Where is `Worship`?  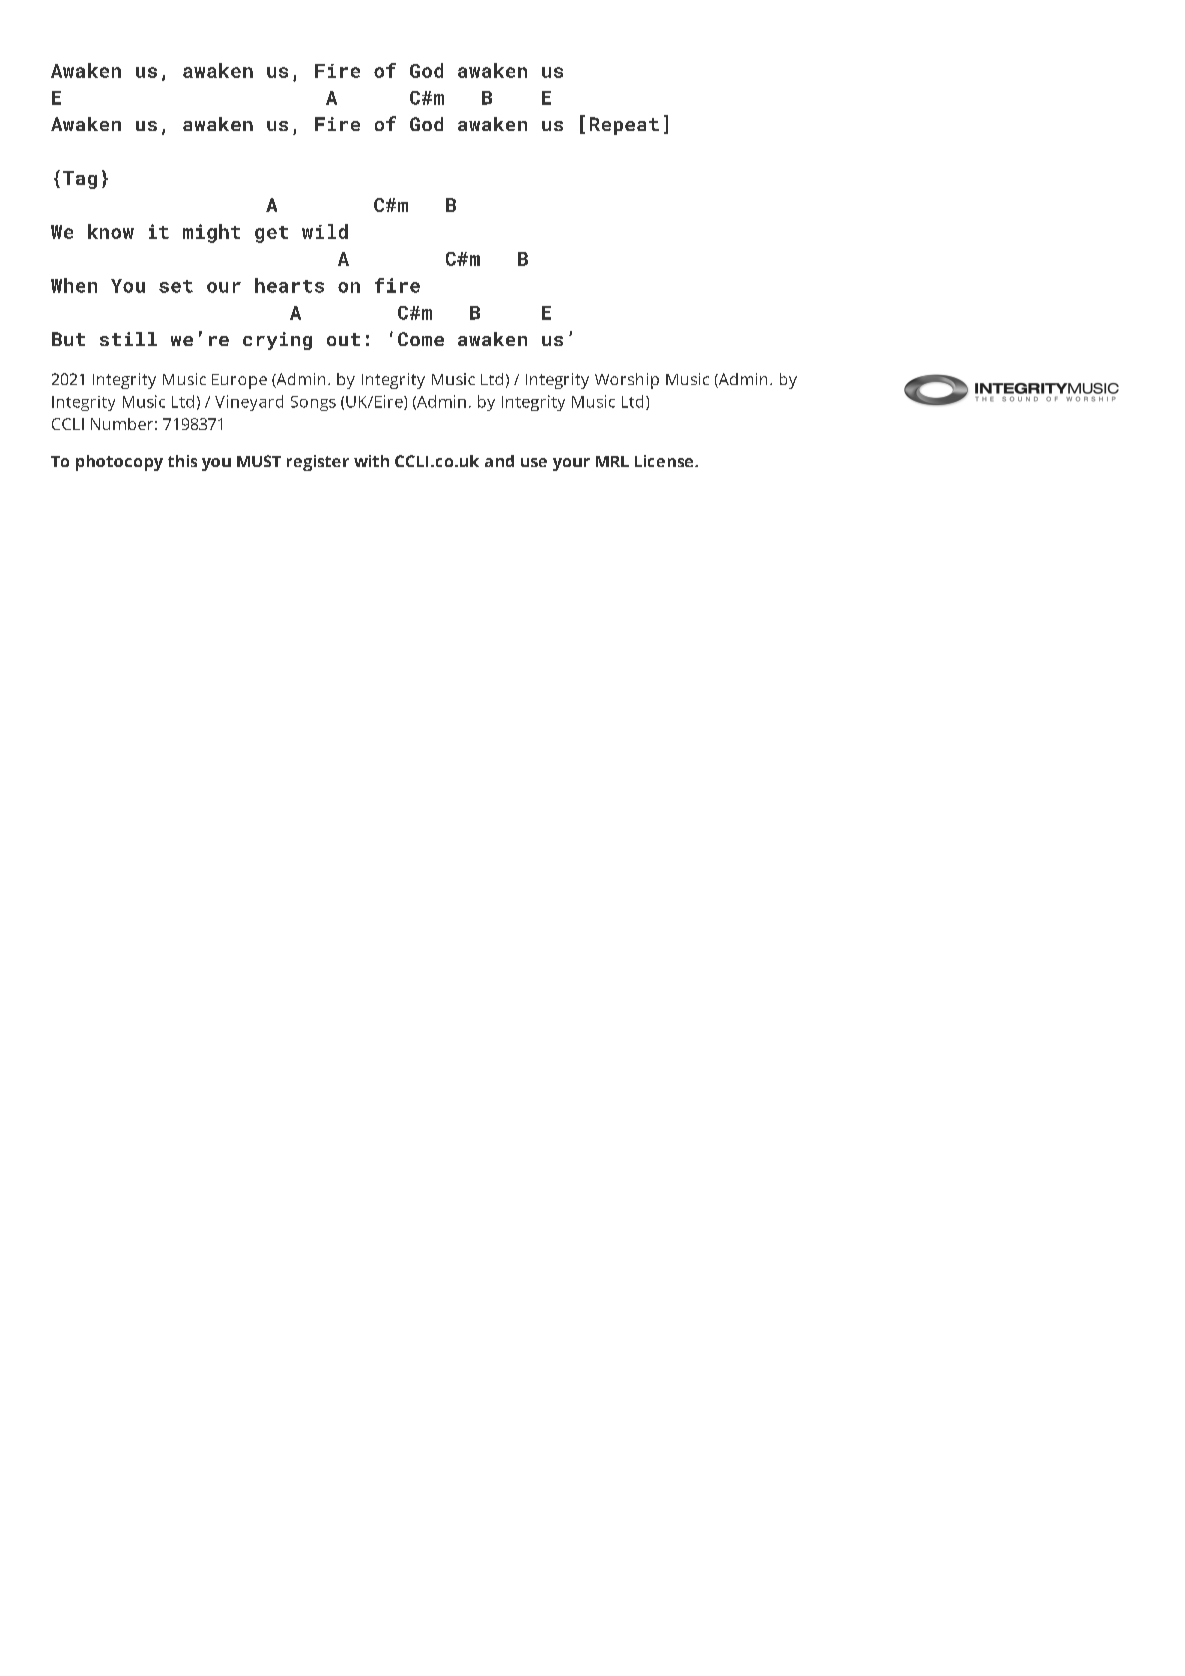 Worship is located at coordinates (627, 381).
